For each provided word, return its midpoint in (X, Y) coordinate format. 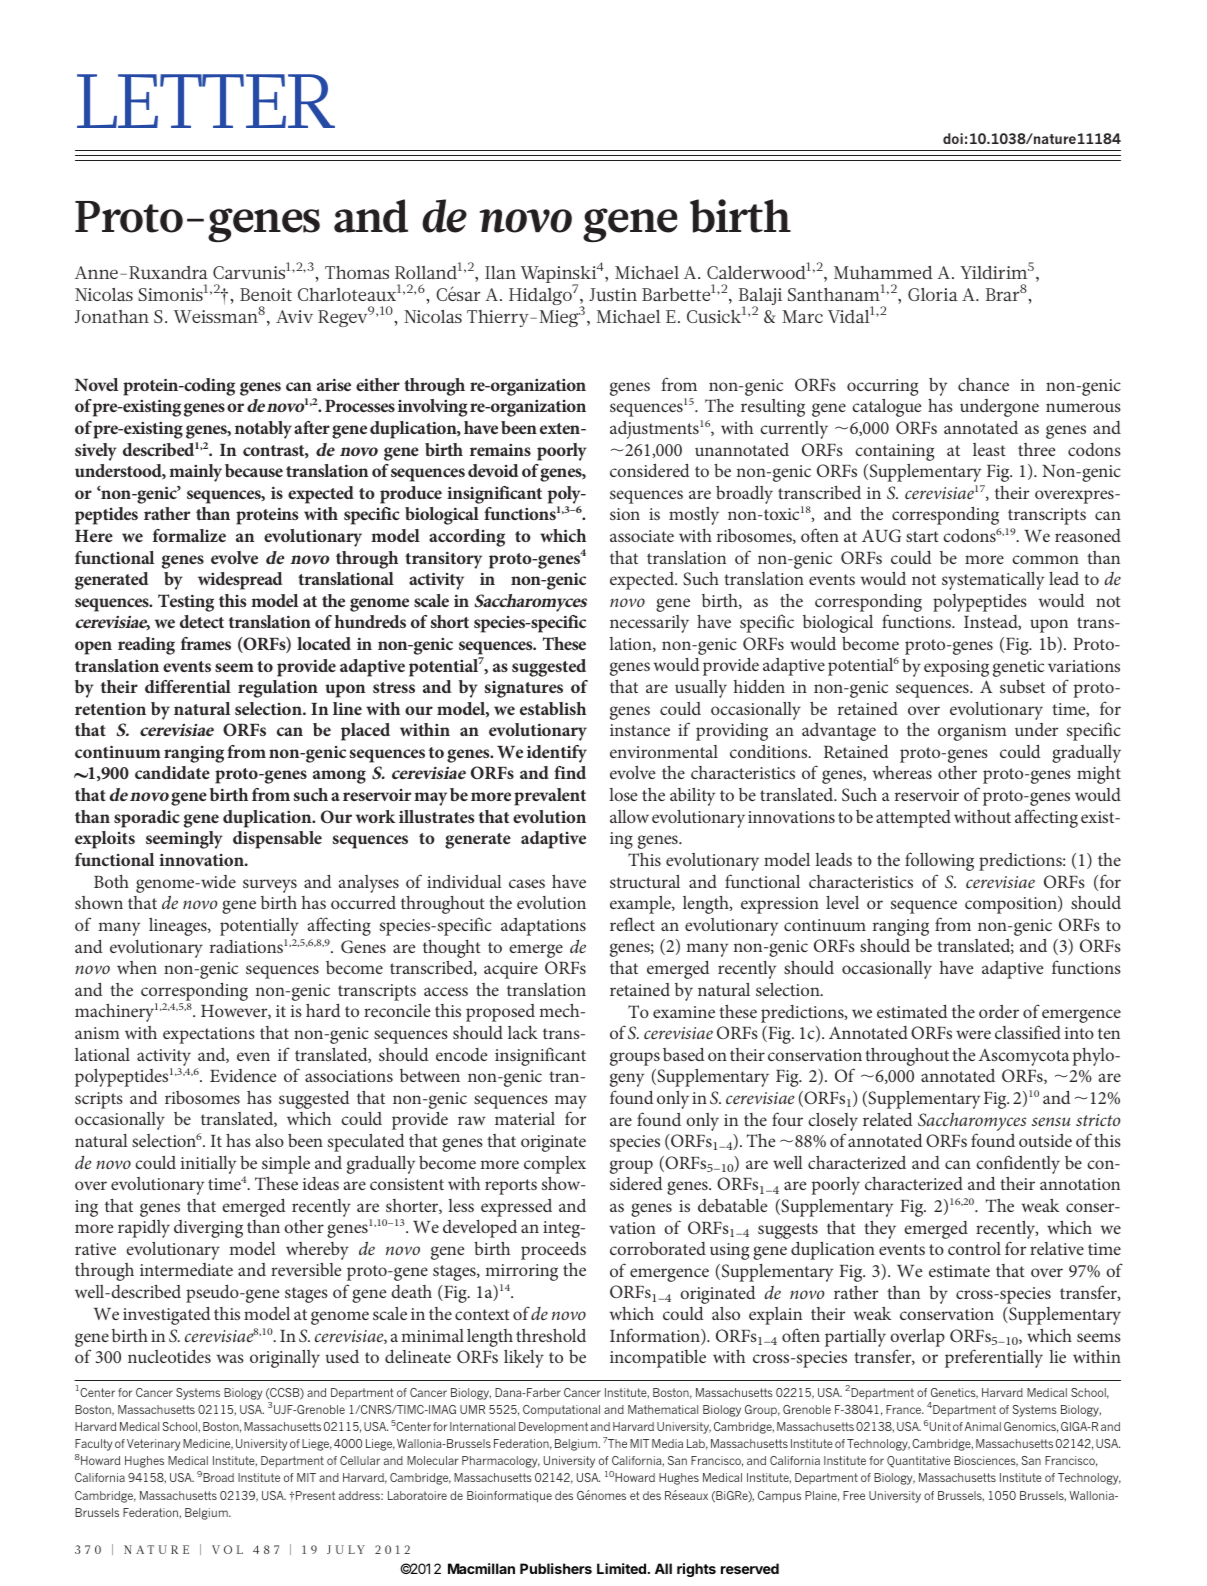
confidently (1018, 1166)
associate (642, 536)
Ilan (500, 272)
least (989, 449)
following (939, 861)
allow (629, 816)
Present (315, 1495)
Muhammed (883, 272)
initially (208, 1165)
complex (555, 1165)
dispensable (277, 840)
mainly (195, 473)
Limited (621, 1568)
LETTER (206, 101)
